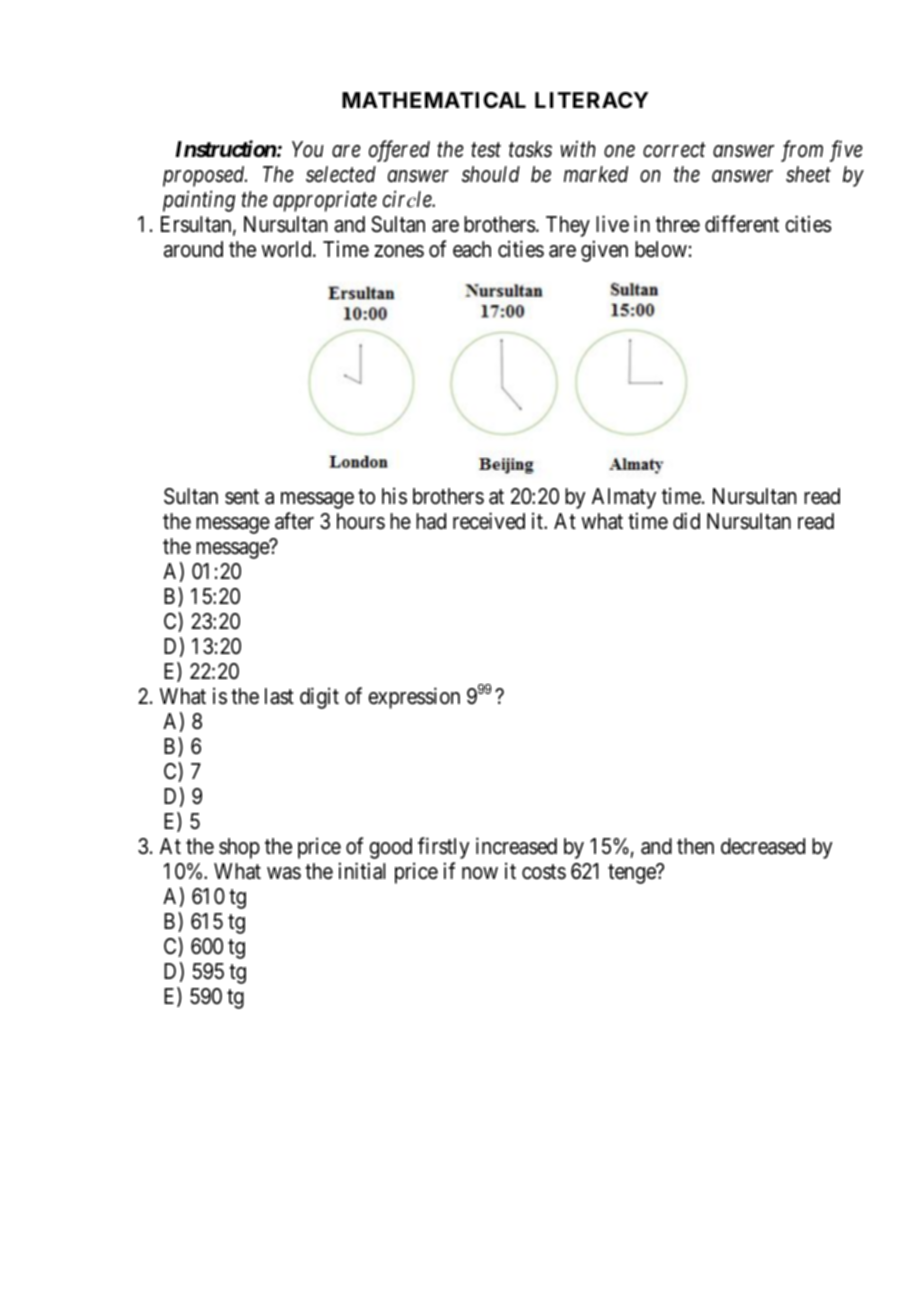 The height and width of the image is (1308, 924). Describe the element at coordinates (802, 151) in the image. I see `from` at that location.
